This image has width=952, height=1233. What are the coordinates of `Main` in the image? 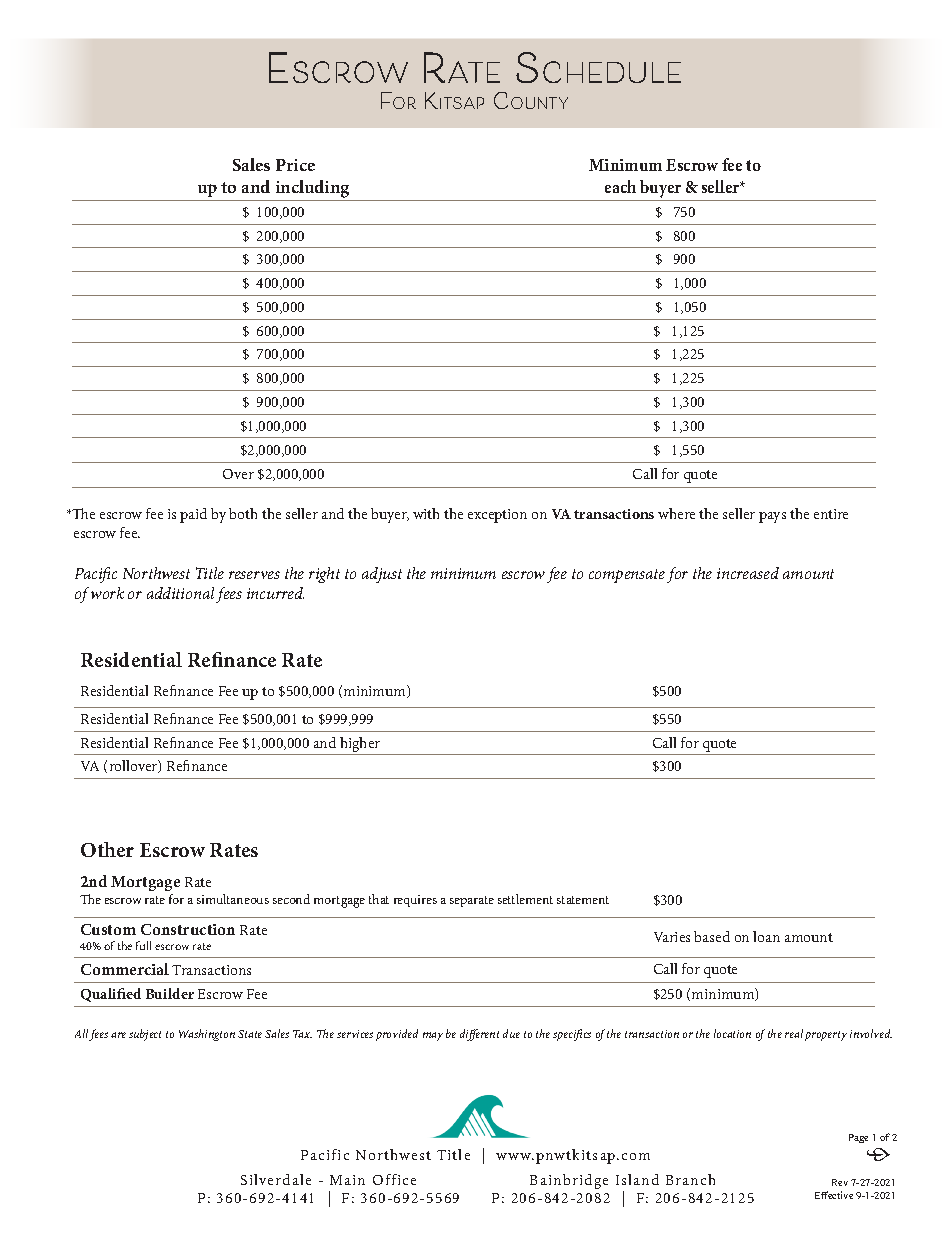 It's located at (347, 1180).
